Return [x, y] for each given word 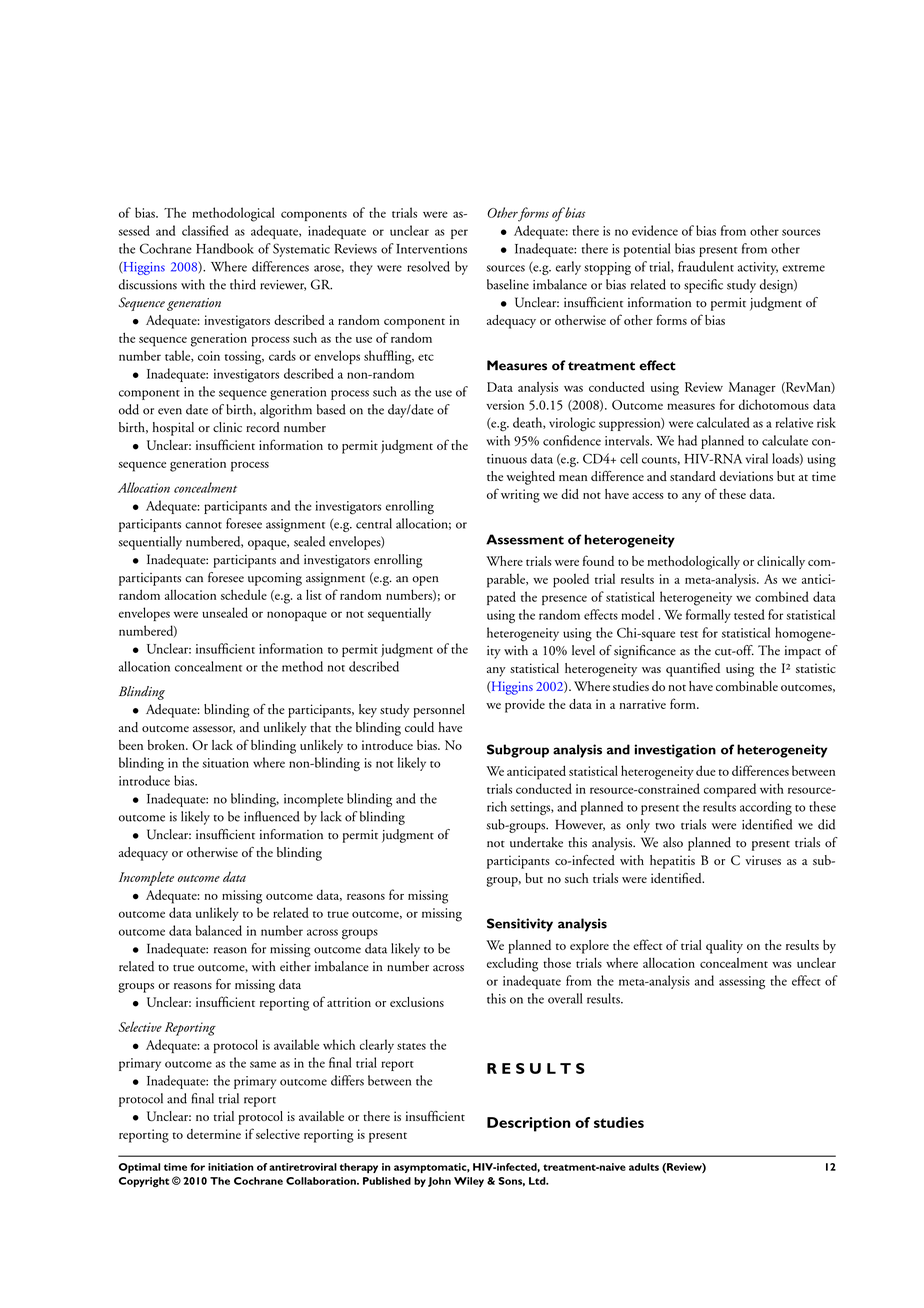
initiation [231, 1167]
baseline [508, 284]
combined [782, 596]
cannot [203, 525]
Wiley [469, 1182]
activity [758, 268]
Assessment [525, 539]
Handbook [225, 248]
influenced [272, 816]
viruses [763, 860]
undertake [536, 842]
